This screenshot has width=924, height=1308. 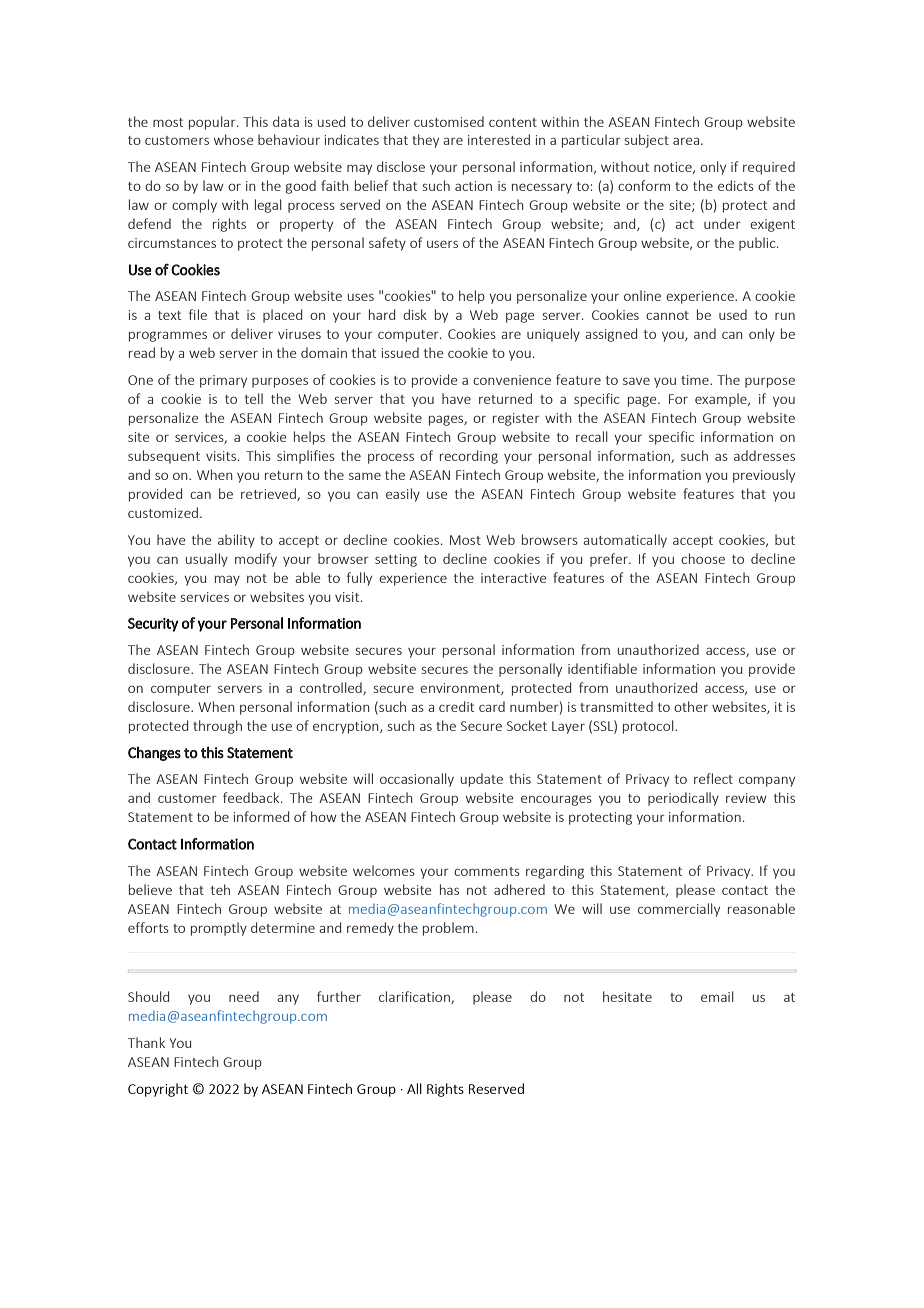 I want to click on Copyright, so click(x=158, y=1090).
